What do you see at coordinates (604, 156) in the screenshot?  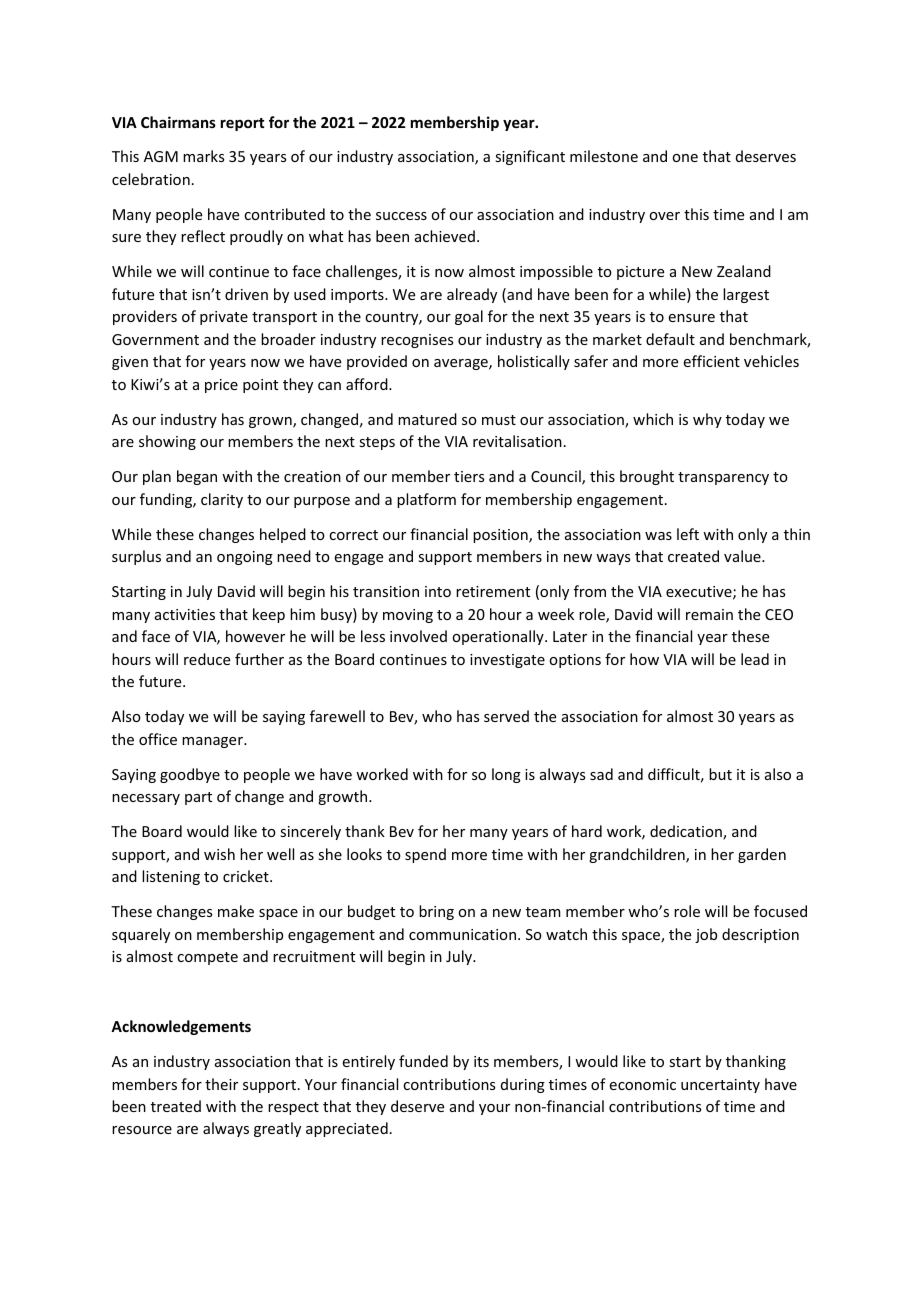 I see `milestone` at bounding box center [604, 156].
